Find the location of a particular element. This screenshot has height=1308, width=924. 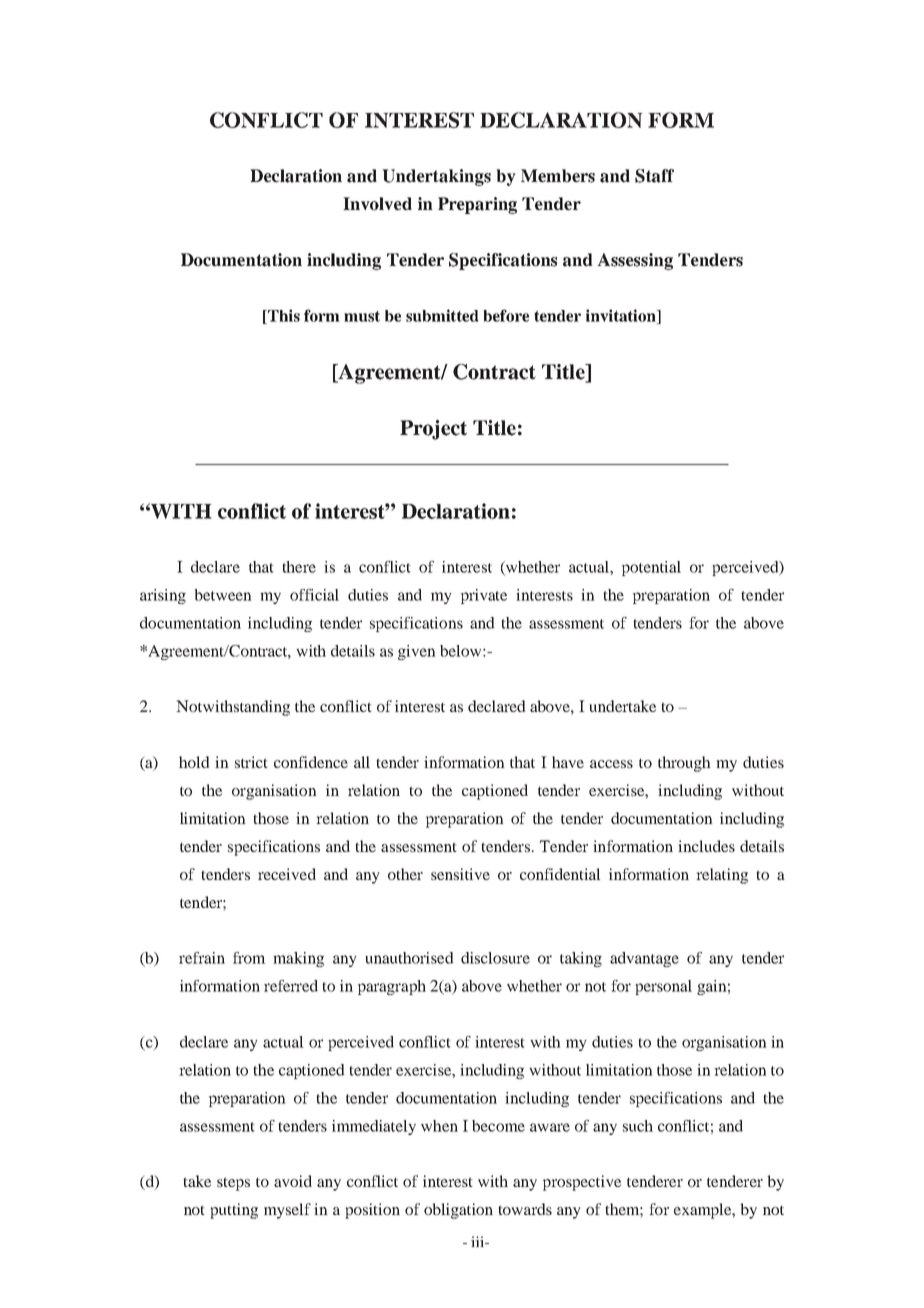

Preparing is located at coordinates (477, 205).
